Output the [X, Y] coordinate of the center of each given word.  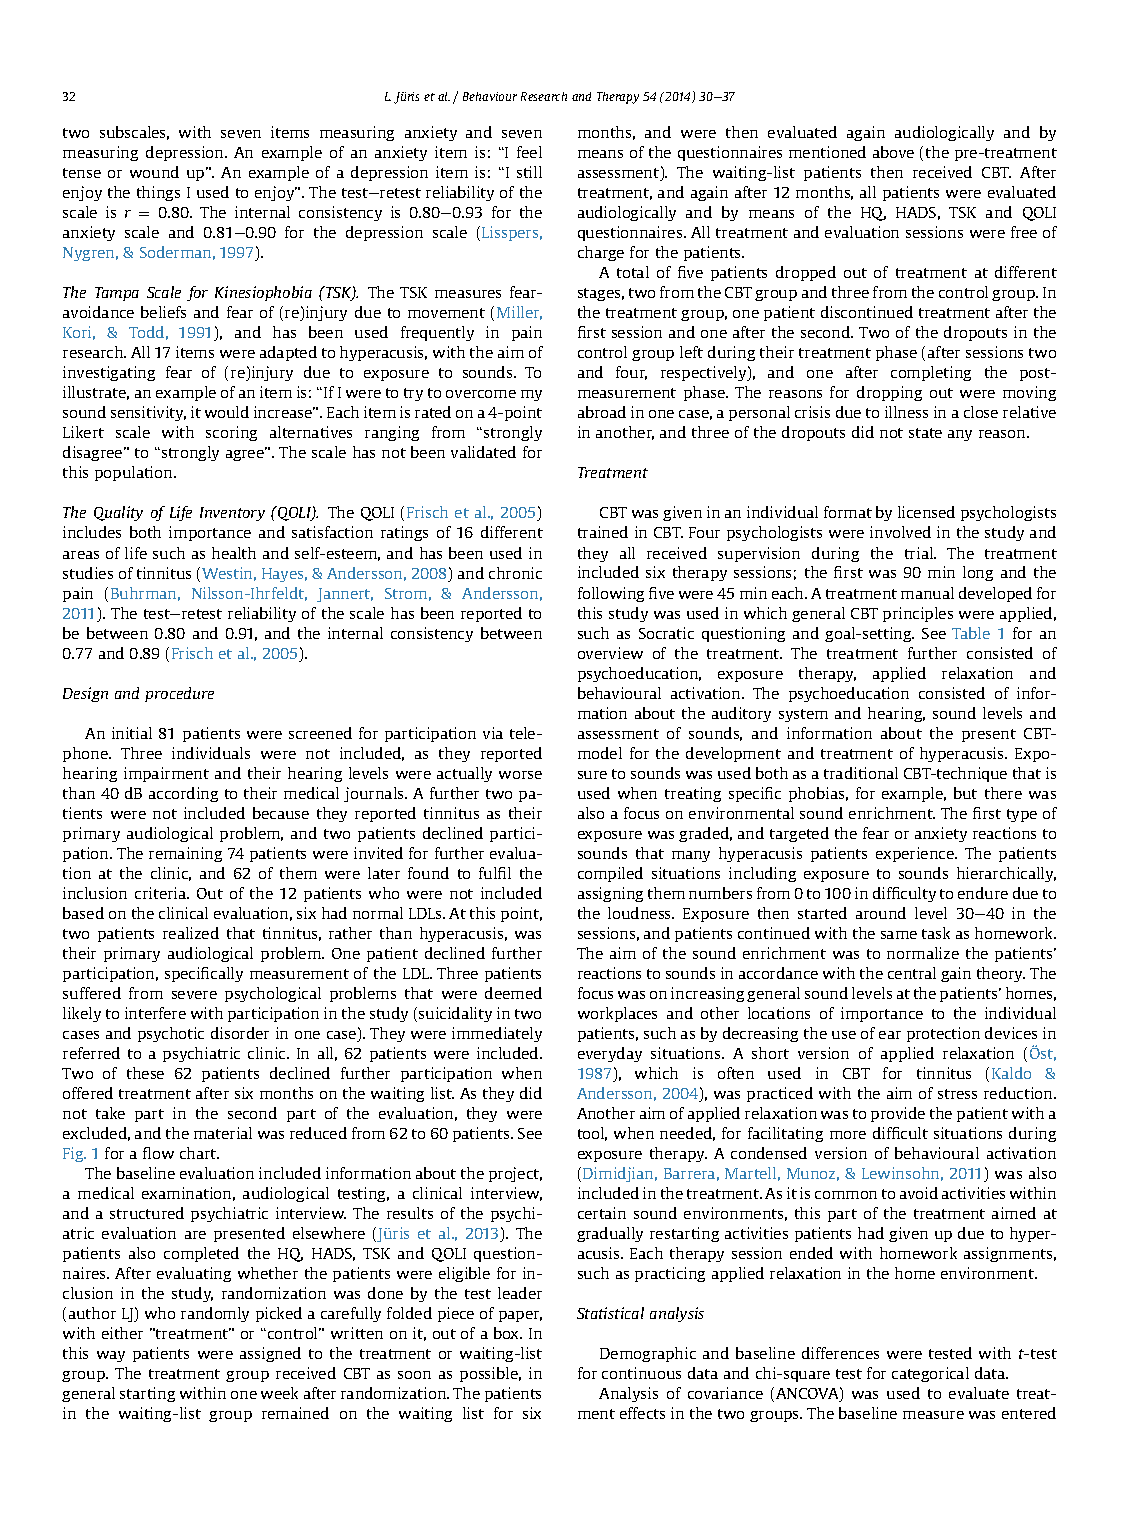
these [145, 1073]
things [158, 193]
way [111, 1356]
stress [957, 1094]
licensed [926, 512]
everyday [610, 1054]
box [508, 1333]
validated [483, 452]
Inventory [232, 514]
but [965, 793]
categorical [930, 1374]
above [893, 152]
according [183, 794]
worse [520, 775]
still [529, 172]
